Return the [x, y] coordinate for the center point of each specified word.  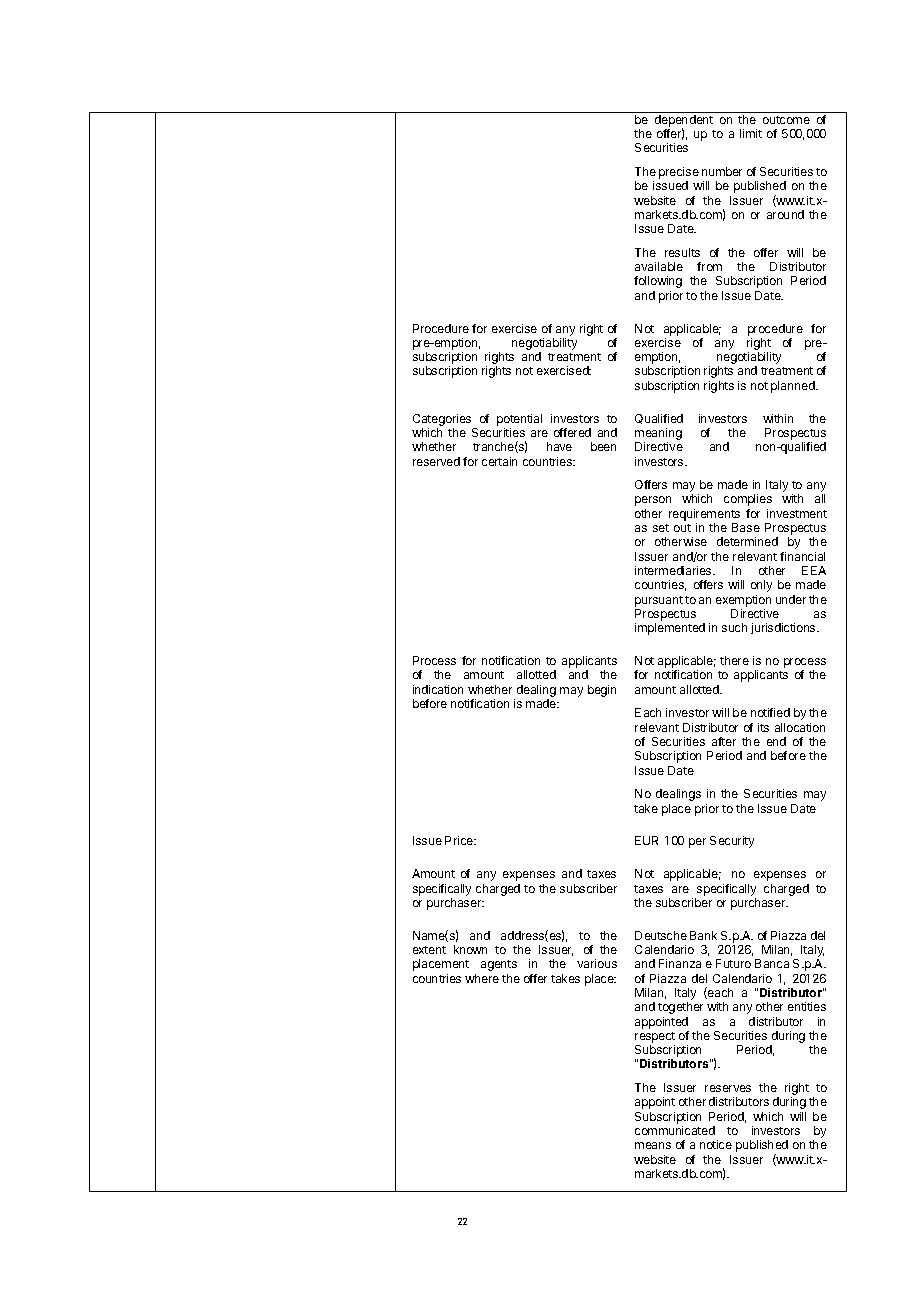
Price [460, 840]
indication [438, 689]
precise [679, 173]
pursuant [659, 601]
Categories [442, 420]
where [482, 978]
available [659, 266]
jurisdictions [784, 628]
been [603, 446]
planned [794, 387]
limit [751, 133]
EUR [646, 840]
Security [732, 842]
